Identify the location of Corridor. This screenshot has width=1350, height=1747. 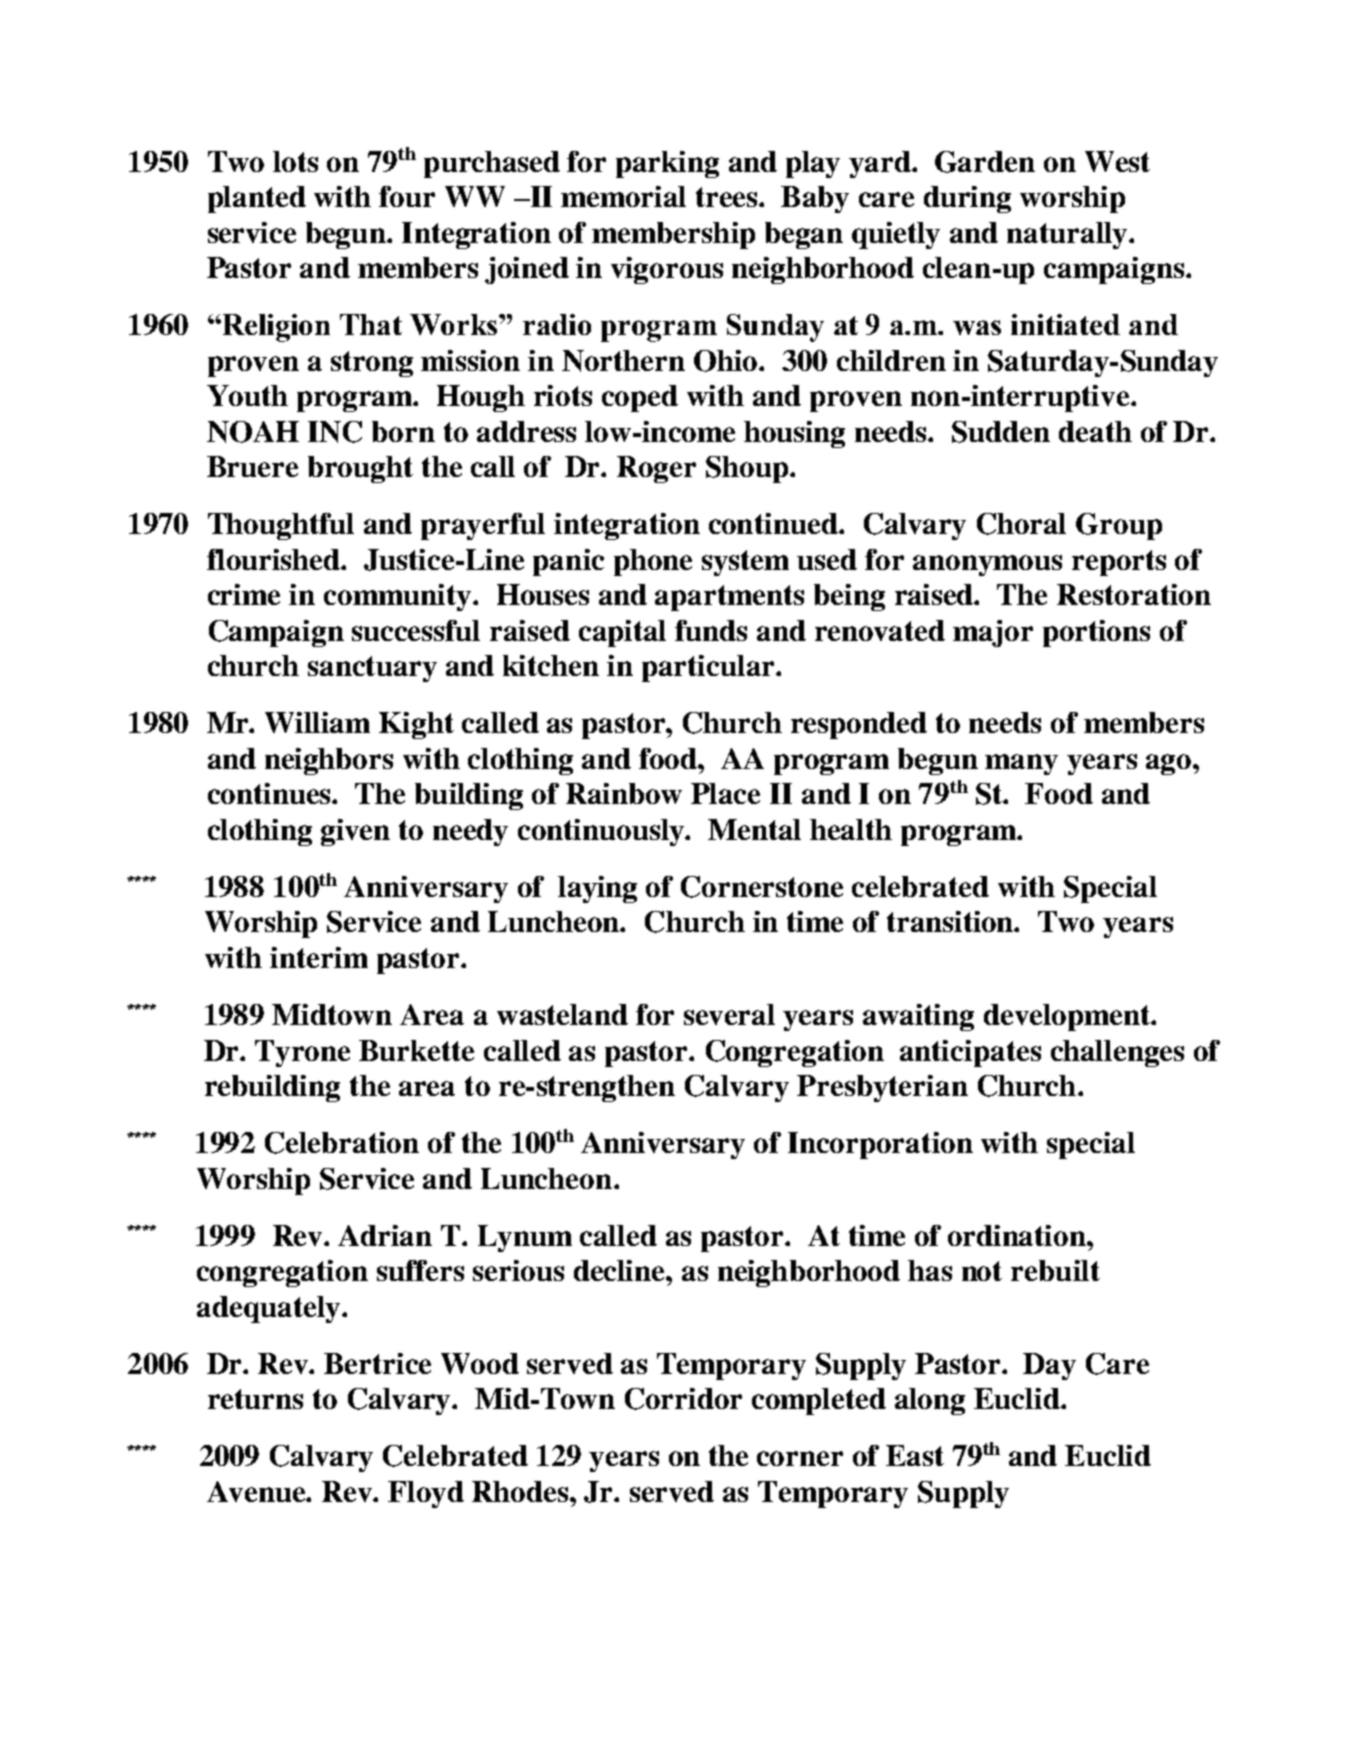
(683, 1399).
